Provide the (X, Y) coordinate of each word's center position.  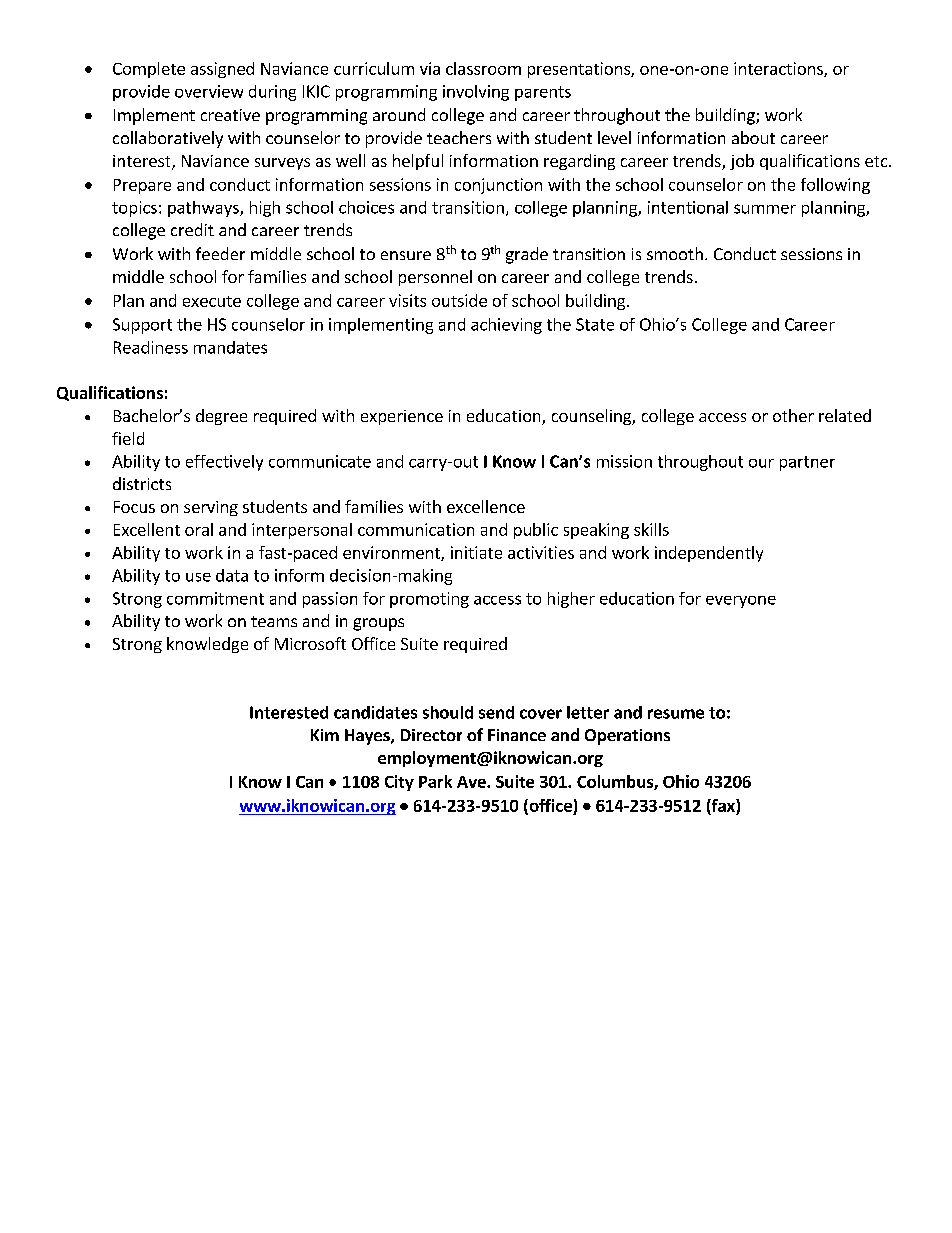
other (793, 415)
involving (476, 93)
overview (209, 91)
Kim (325, 735)
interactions (779, 69)
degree (221, 417)
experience (402, 417)
